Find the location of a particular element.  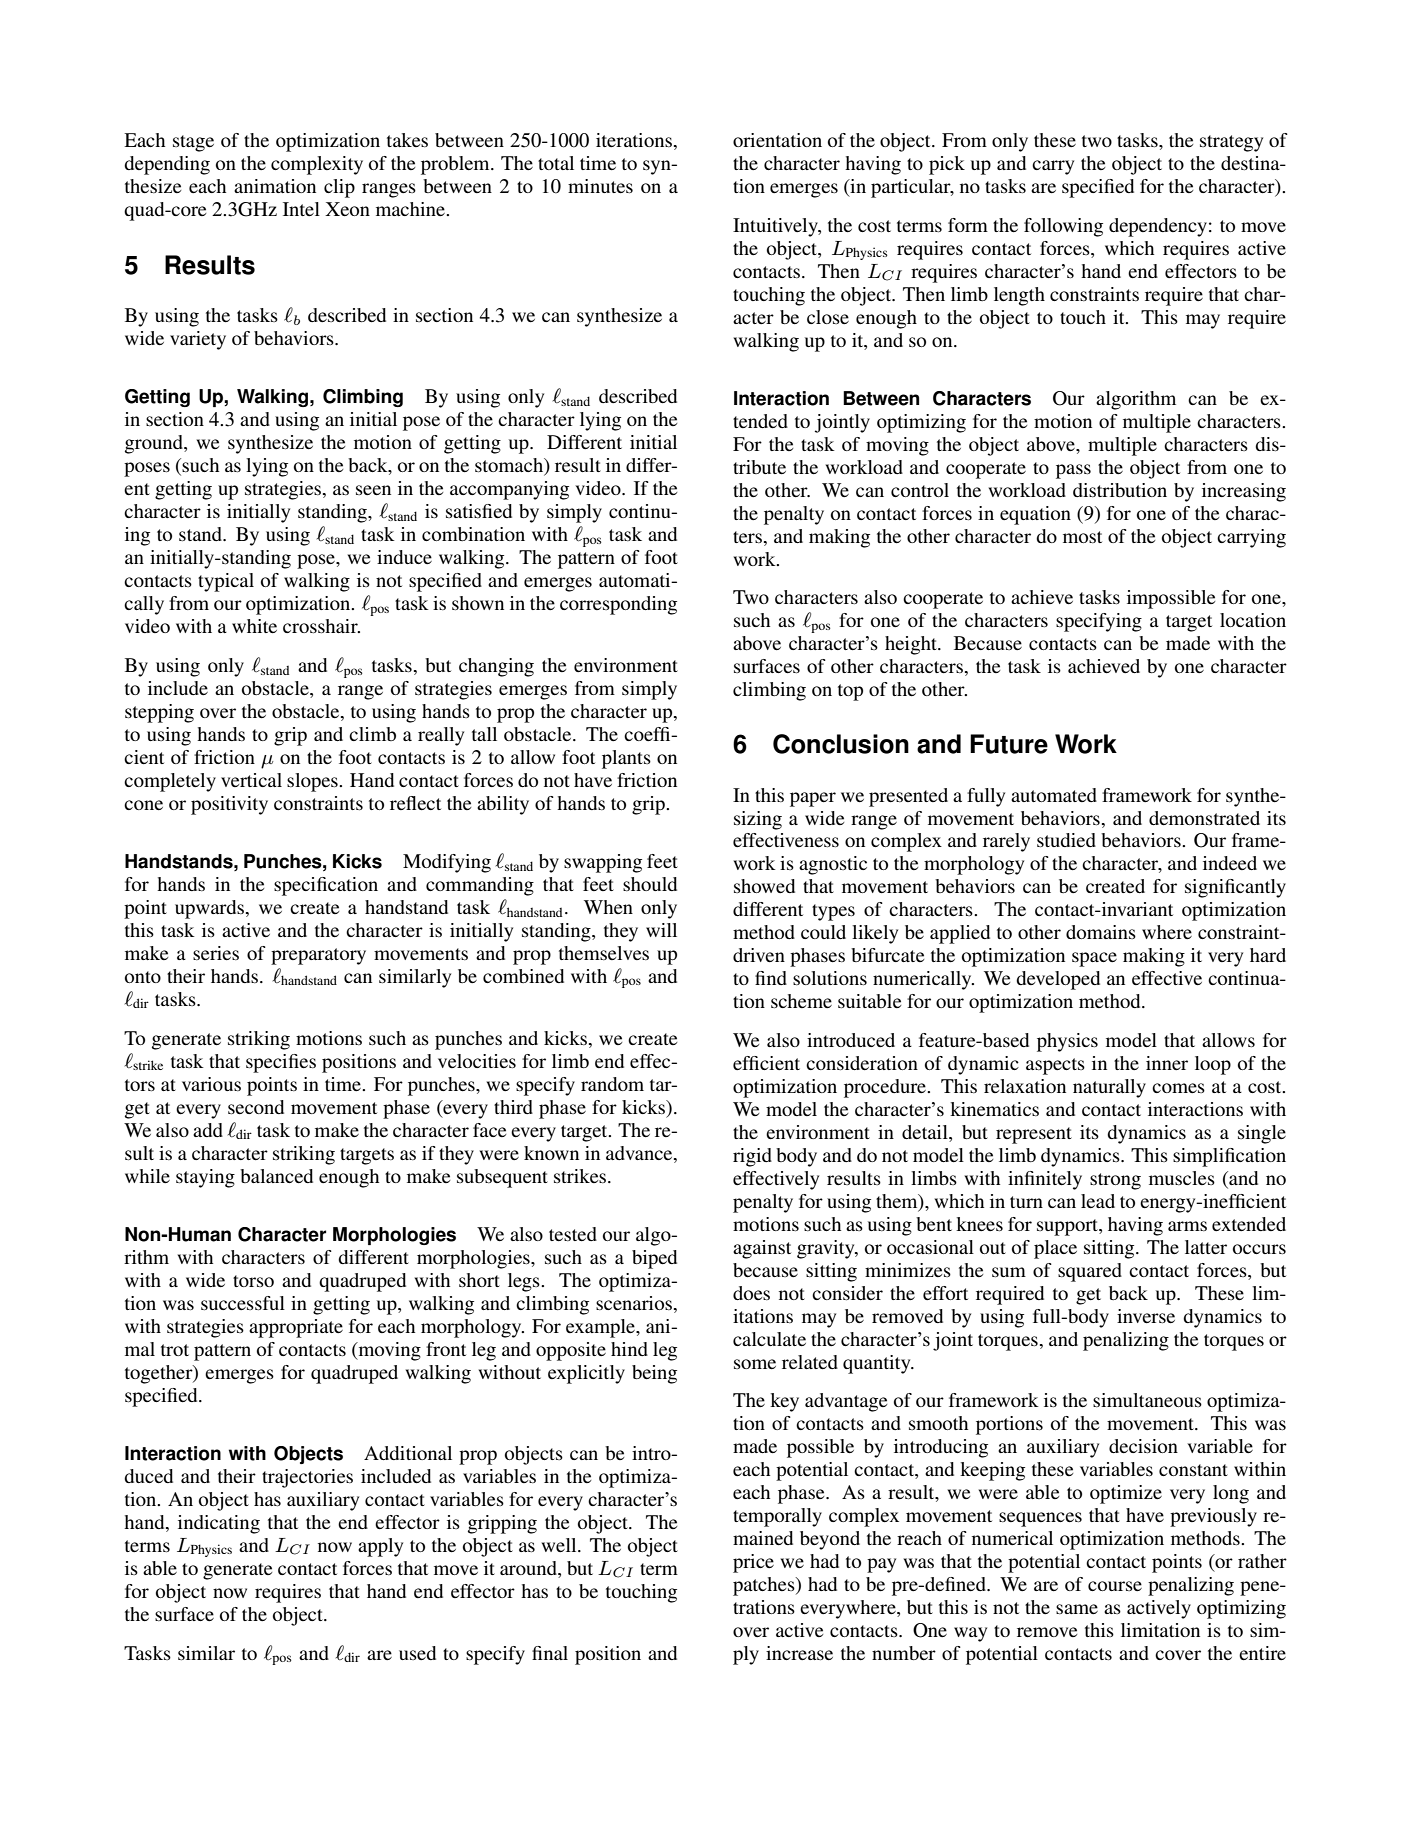

minutes is located at coordinates (600, 186).
